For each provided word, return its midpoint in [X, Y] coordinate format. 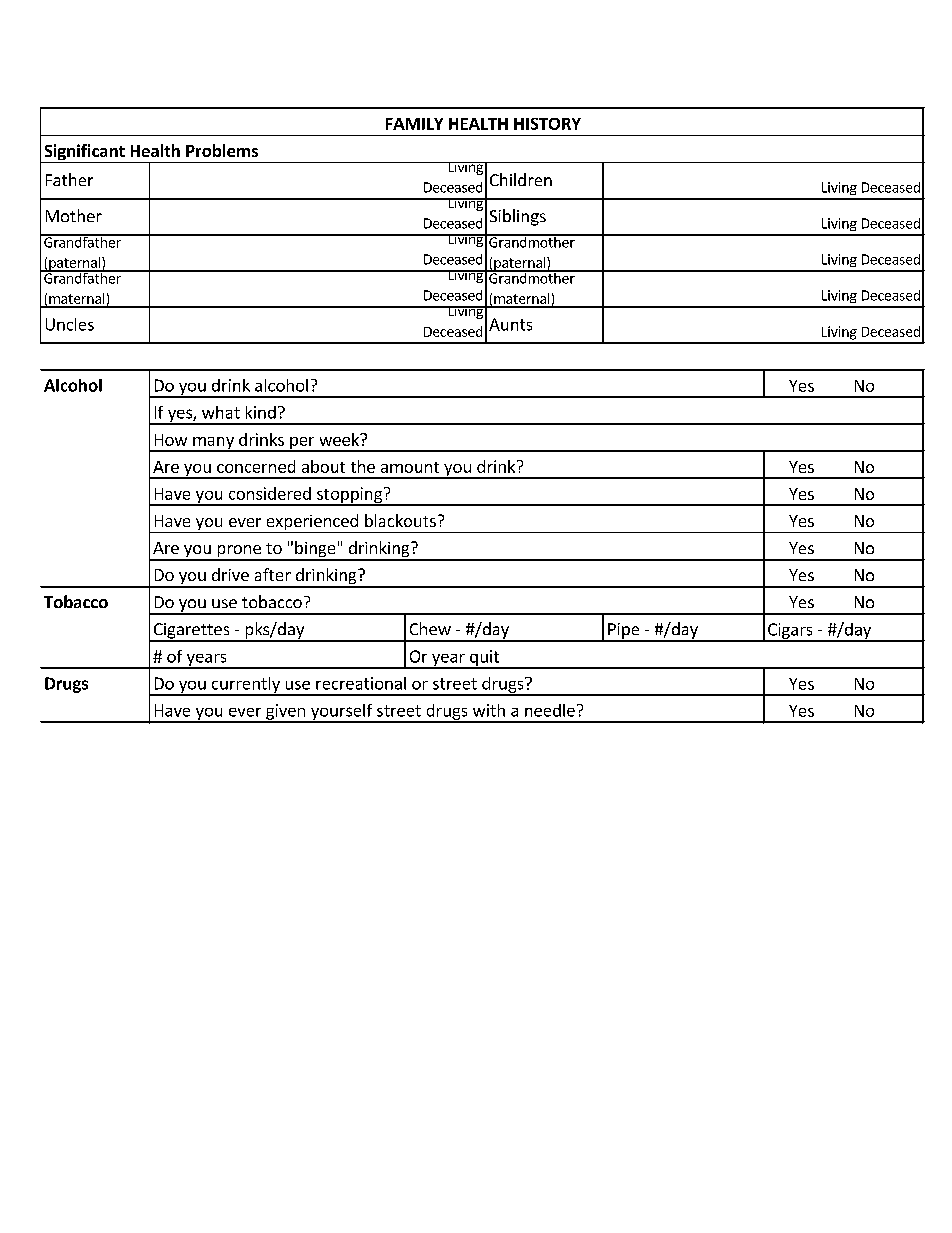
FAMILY [414, 124]
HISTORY [547, 124]
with [489, 710]
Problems [222, 150]
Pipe [624, 632]
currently [245, 686]
